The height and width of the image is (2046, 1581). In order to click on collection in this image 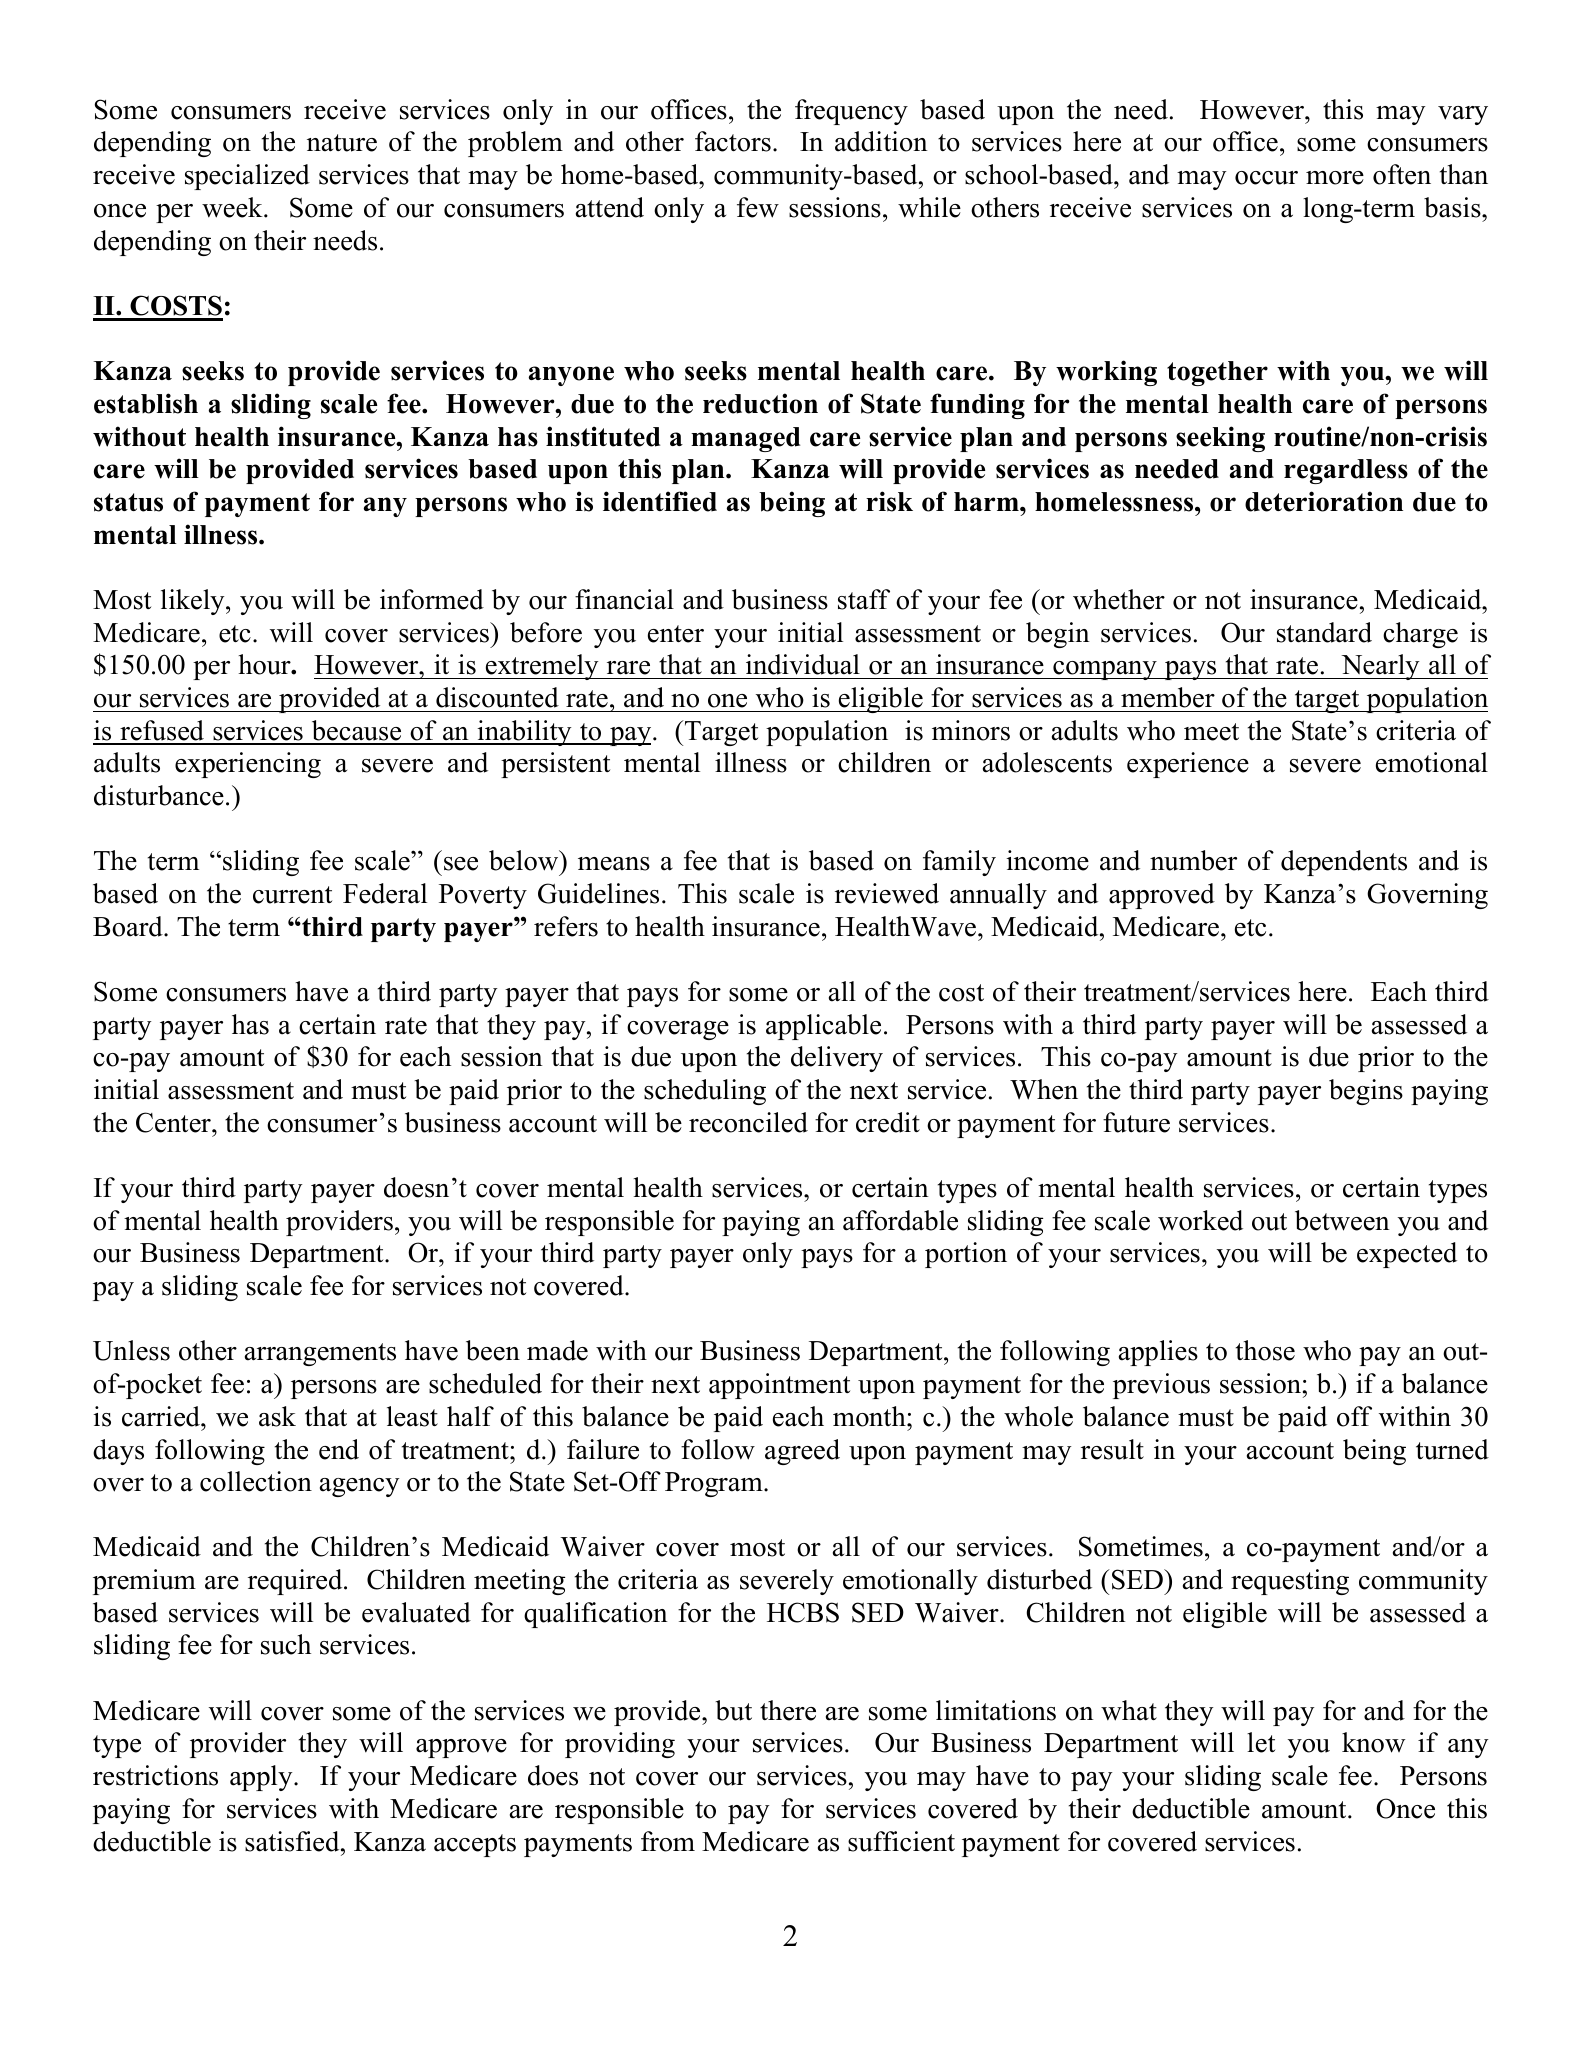, I will do `click(256, 1481)`.
